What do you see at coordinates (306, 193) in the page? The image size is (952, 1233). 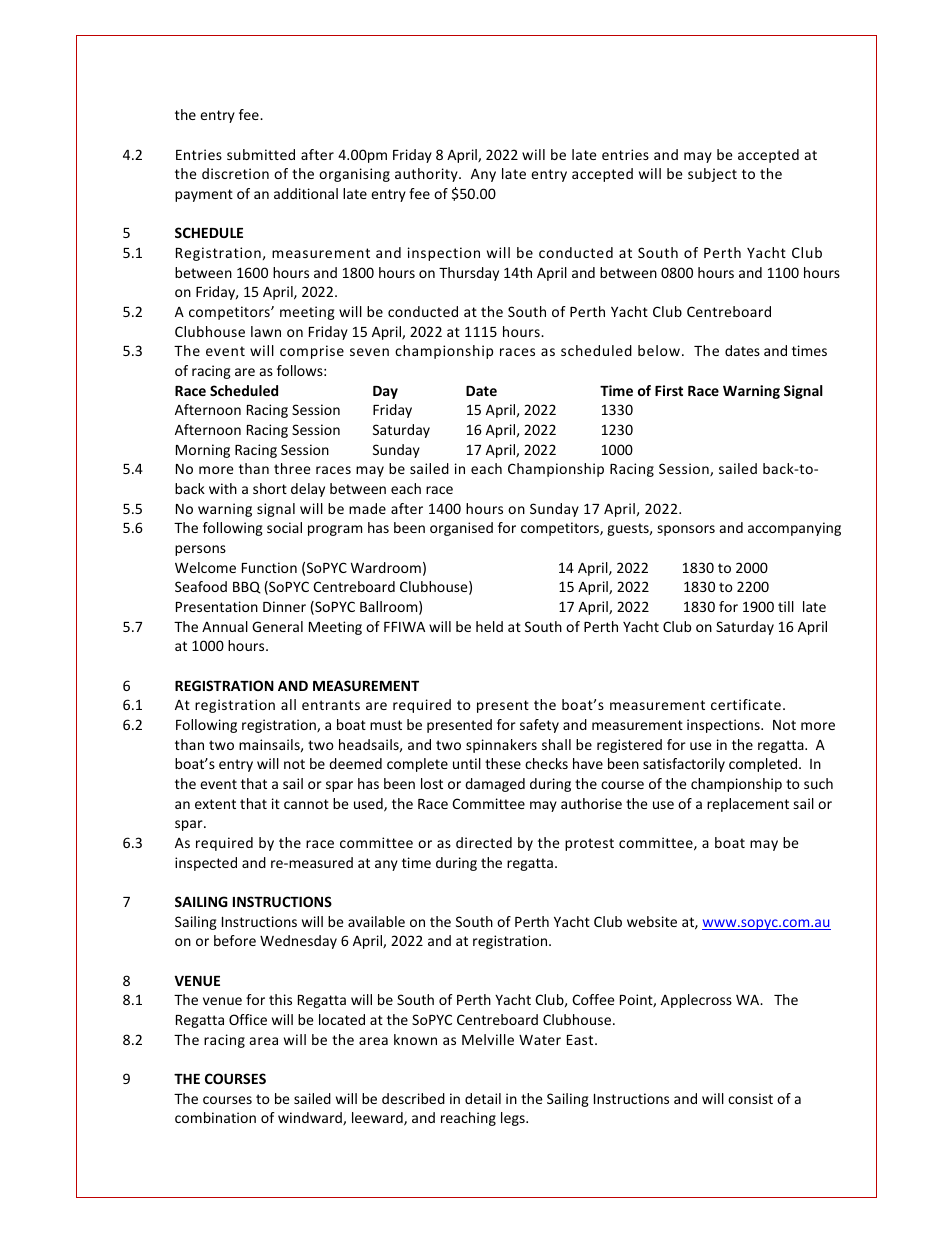 I see `additional` at bounding box center [306, 193].
